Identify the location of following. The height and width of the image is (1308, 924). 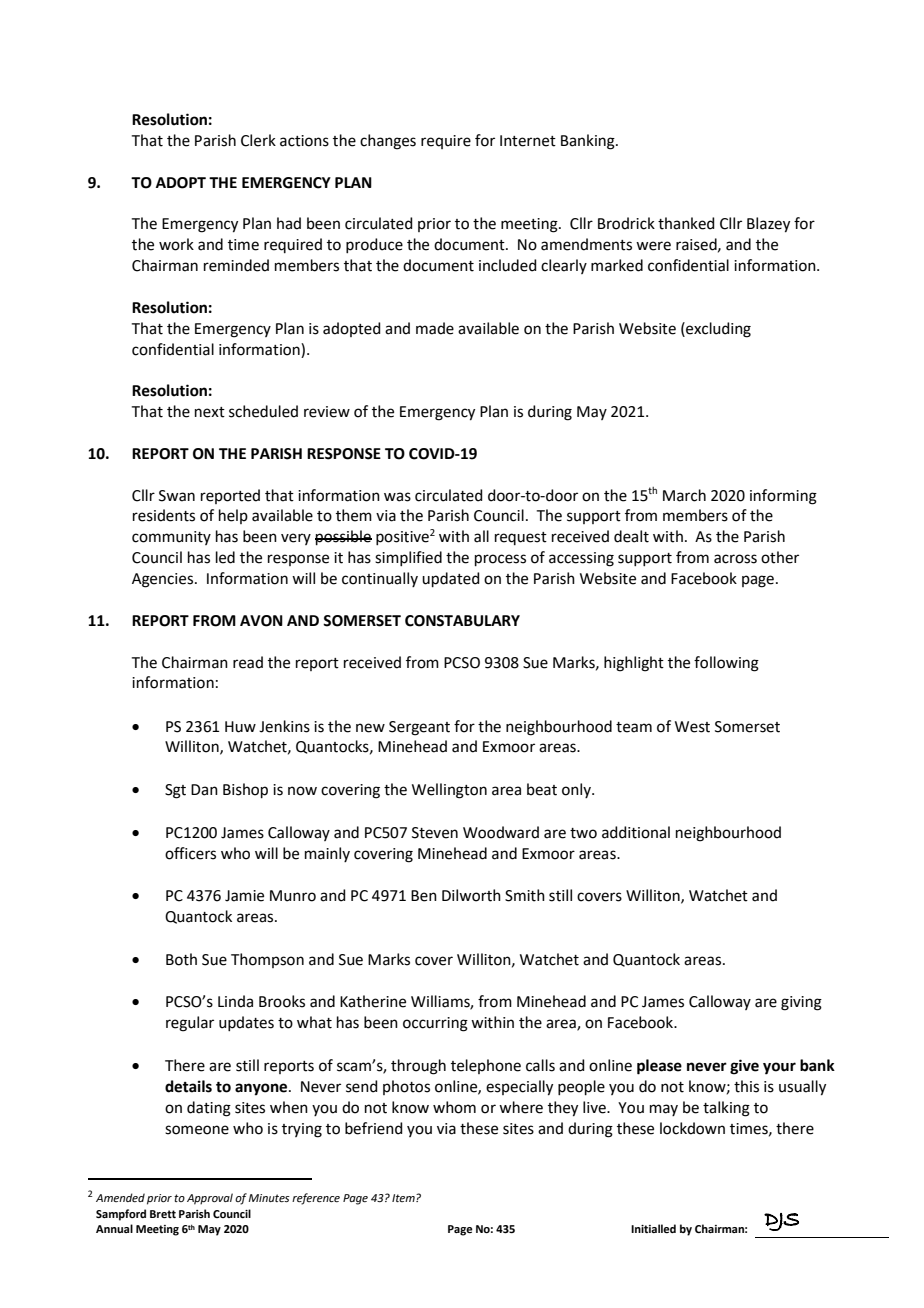
(726, 664).
